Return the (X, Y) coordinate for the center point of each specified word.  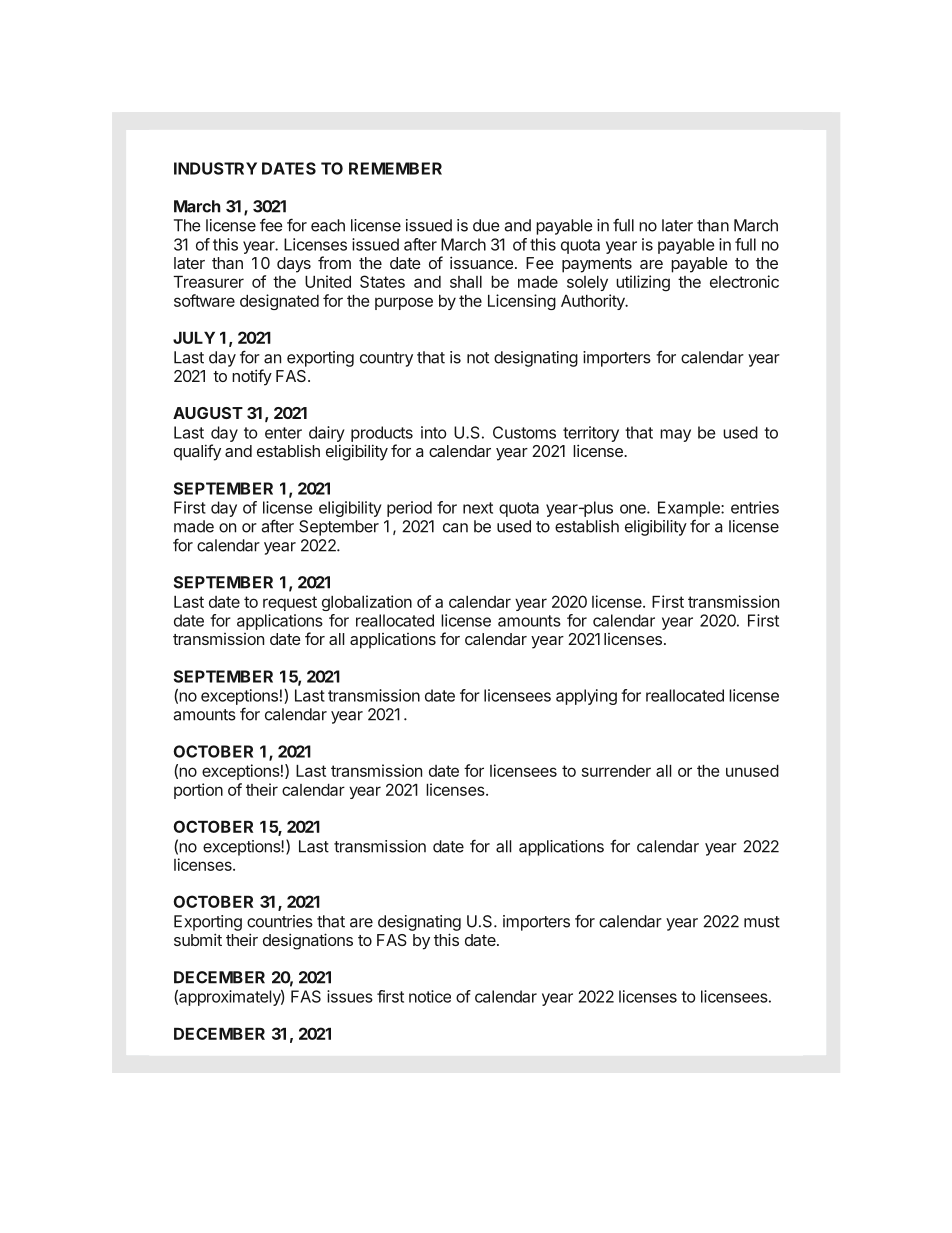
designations (308, 941)
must (762, 922)
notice (430, 996)
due (486, 225)
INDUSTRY (215, 168)
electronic (744, 281)
